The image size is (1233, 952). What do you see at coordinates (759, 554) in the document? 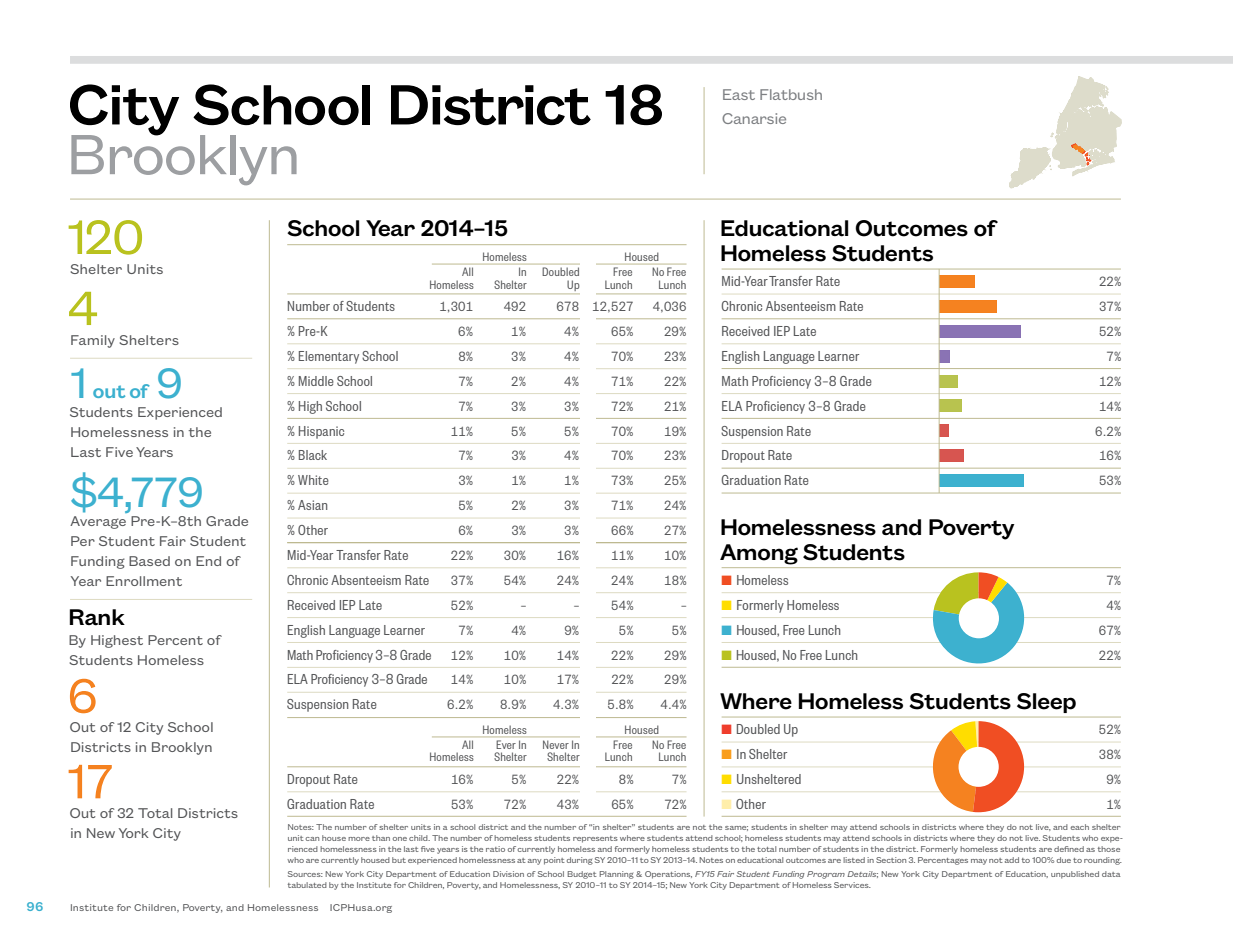
I see `Among` at bounding box center [759, 554].
